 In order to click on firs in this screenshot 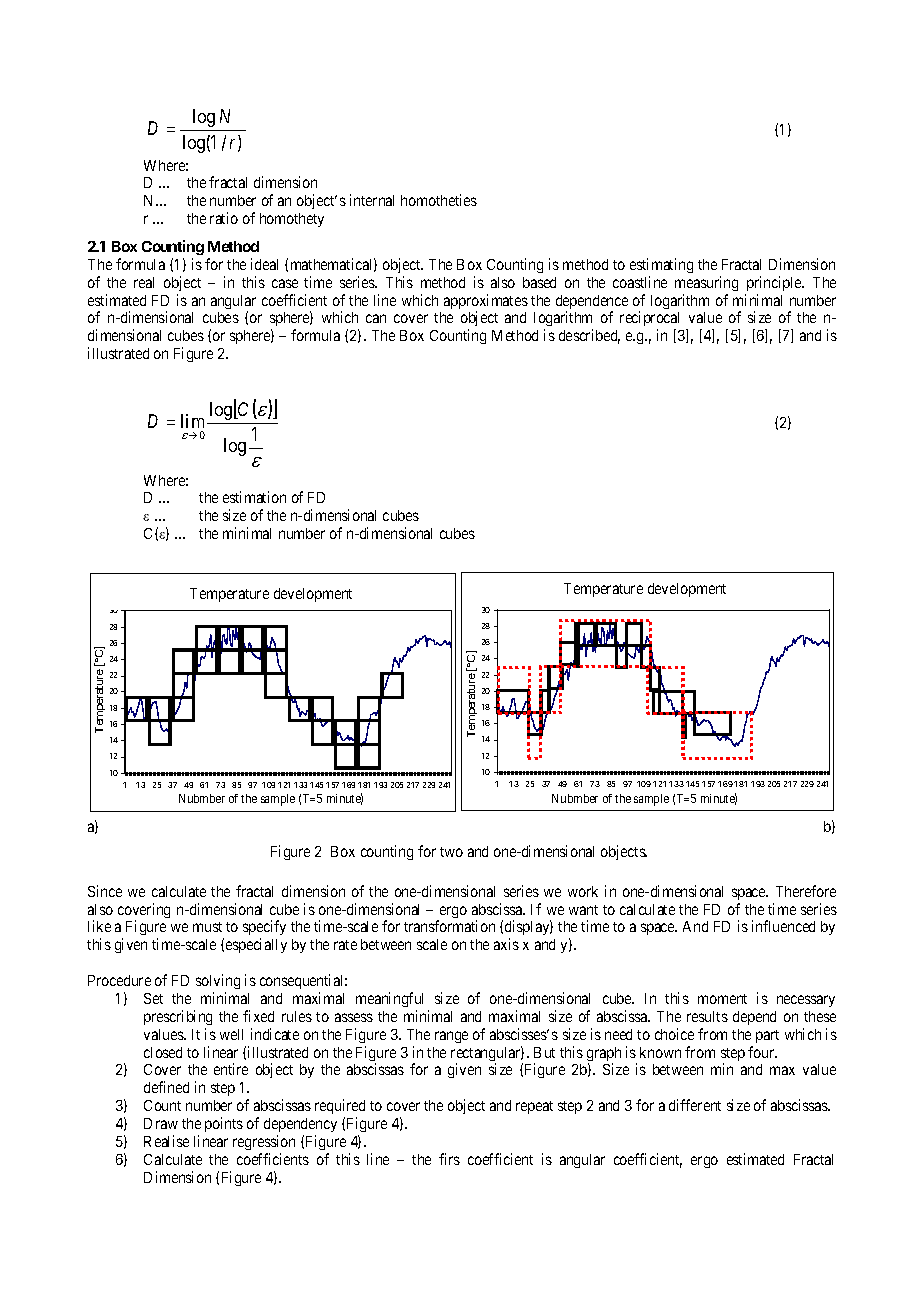, I will do `click(449, 1159)`.
